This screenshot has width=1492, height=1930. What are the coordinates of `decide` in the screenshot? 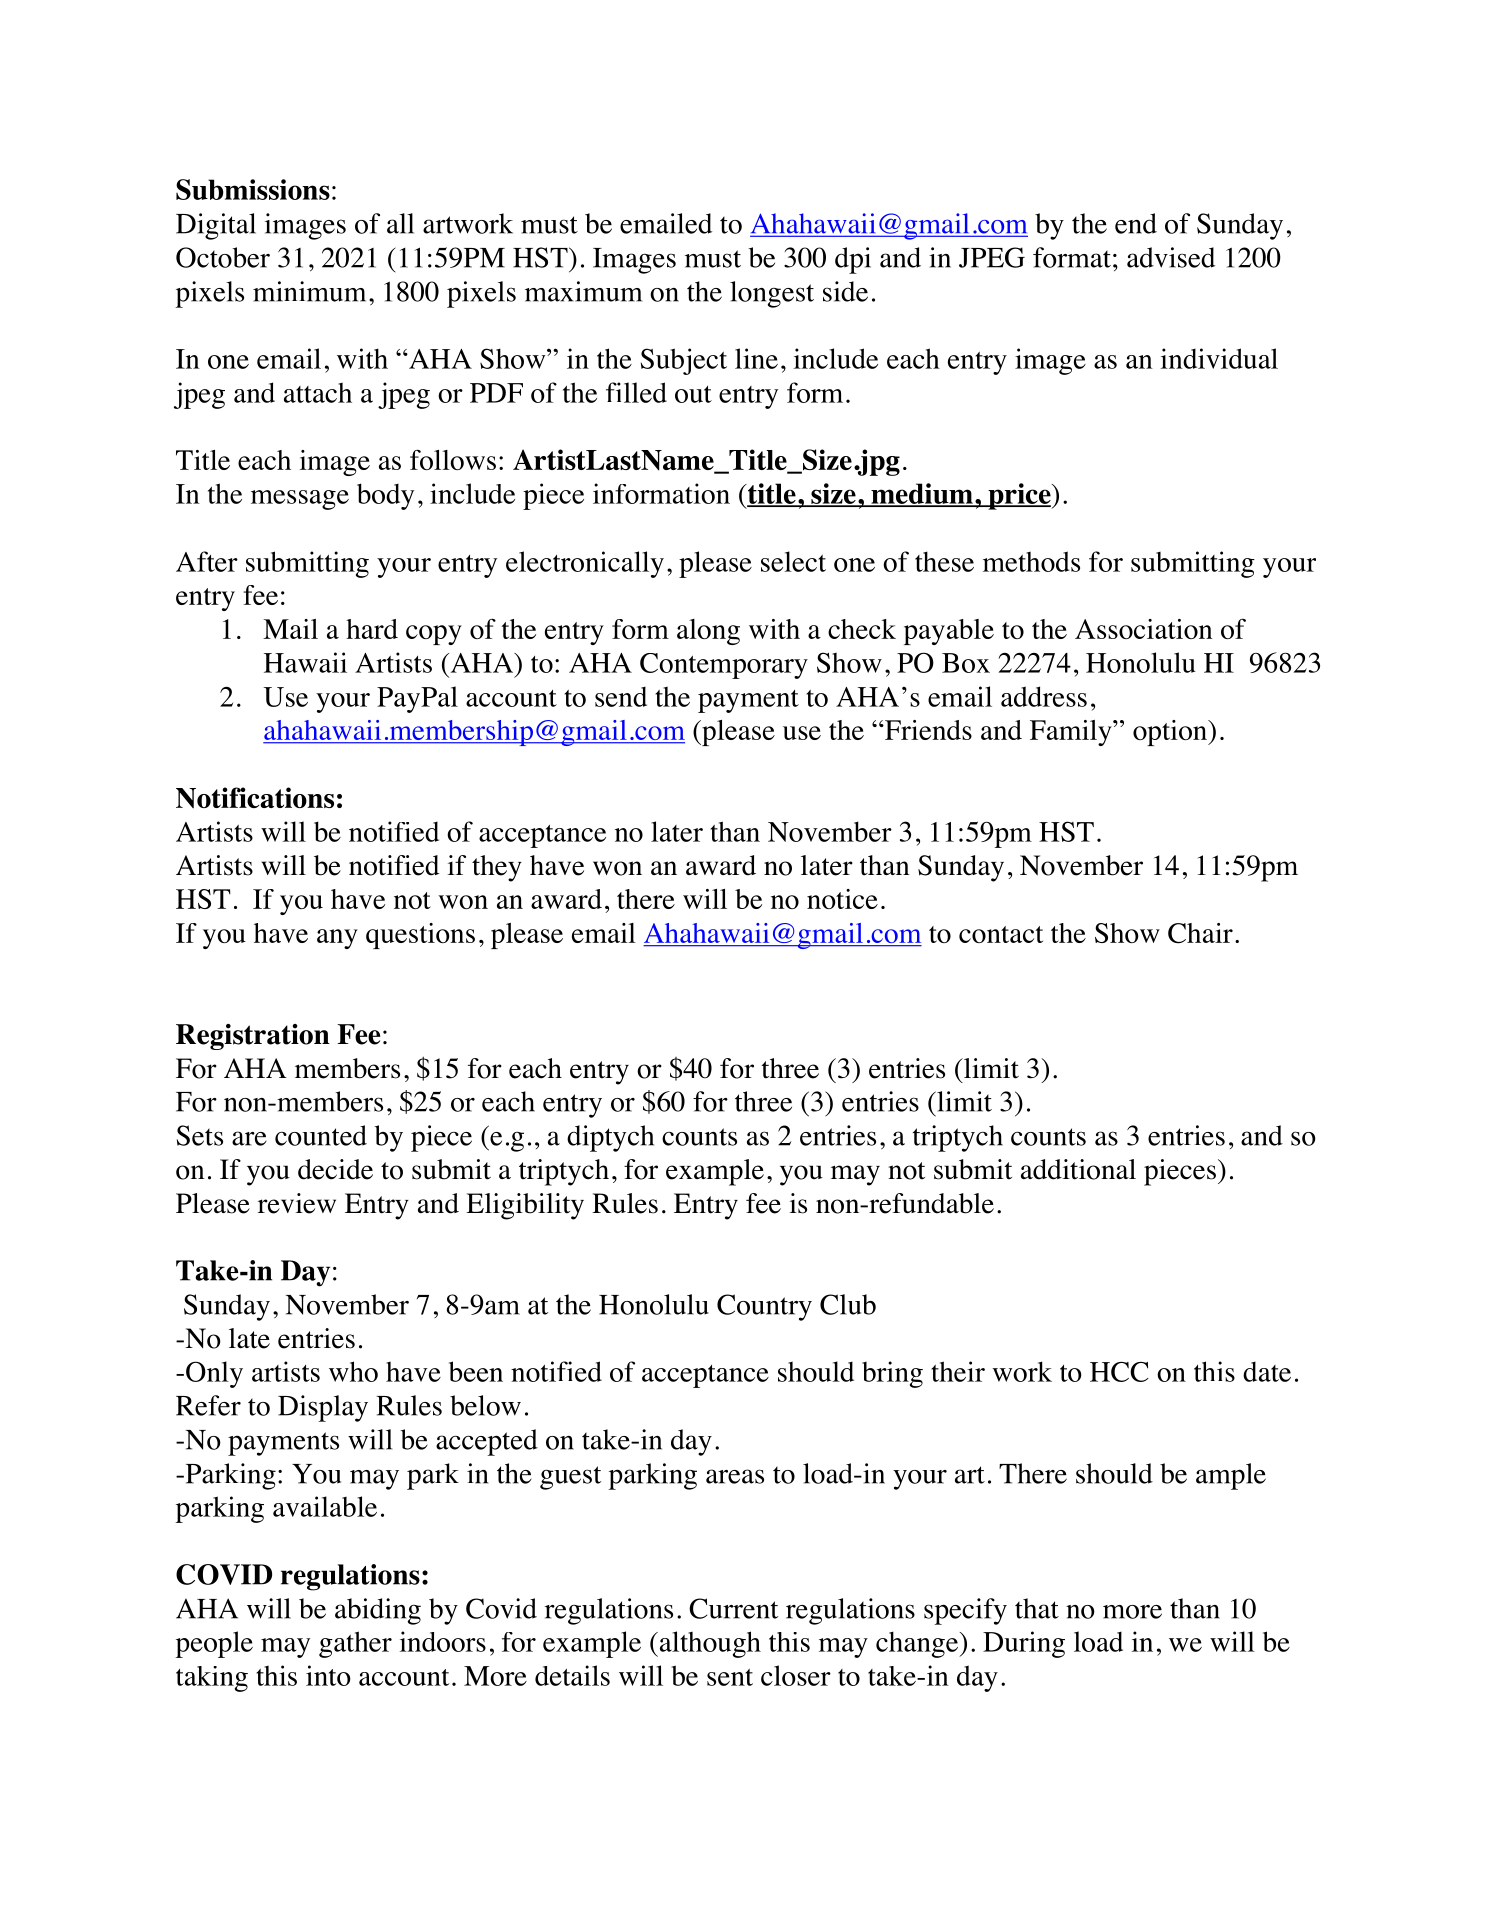 It's located at (335, 1169).
